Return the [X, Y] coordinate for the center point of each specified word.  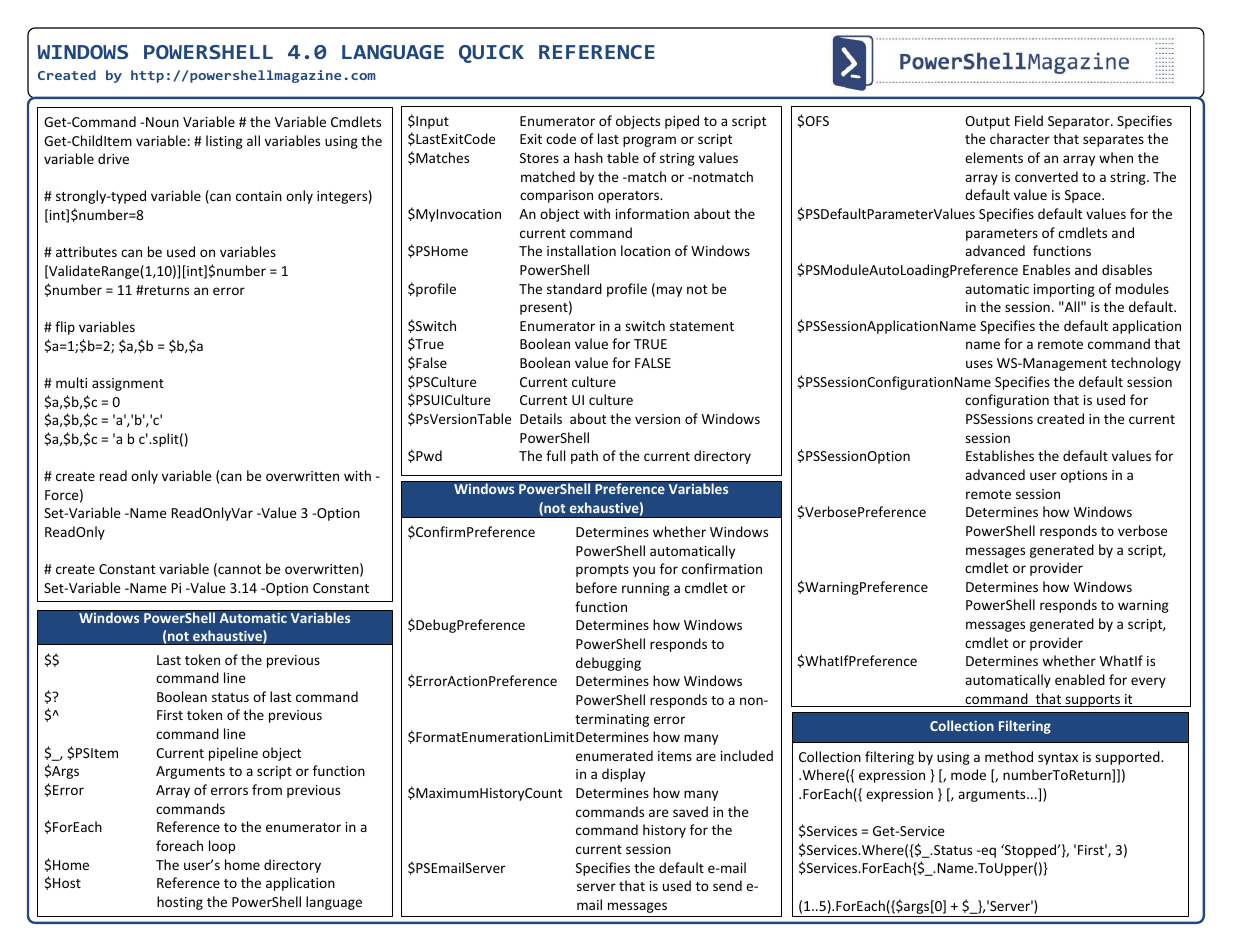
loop [222, 847]
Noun [162, 122]
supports [1092, 701]
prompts [602, 571]
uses [979, 364]
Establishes [1000, 455]
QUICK [491, 54]
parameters [1002, 235]
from [267, 789]
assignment [128, 384]
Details [541, 418]
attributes [86, 251]
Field [1029, 120]
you [644, 571]
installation [581, 250]
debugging [608, 664]
